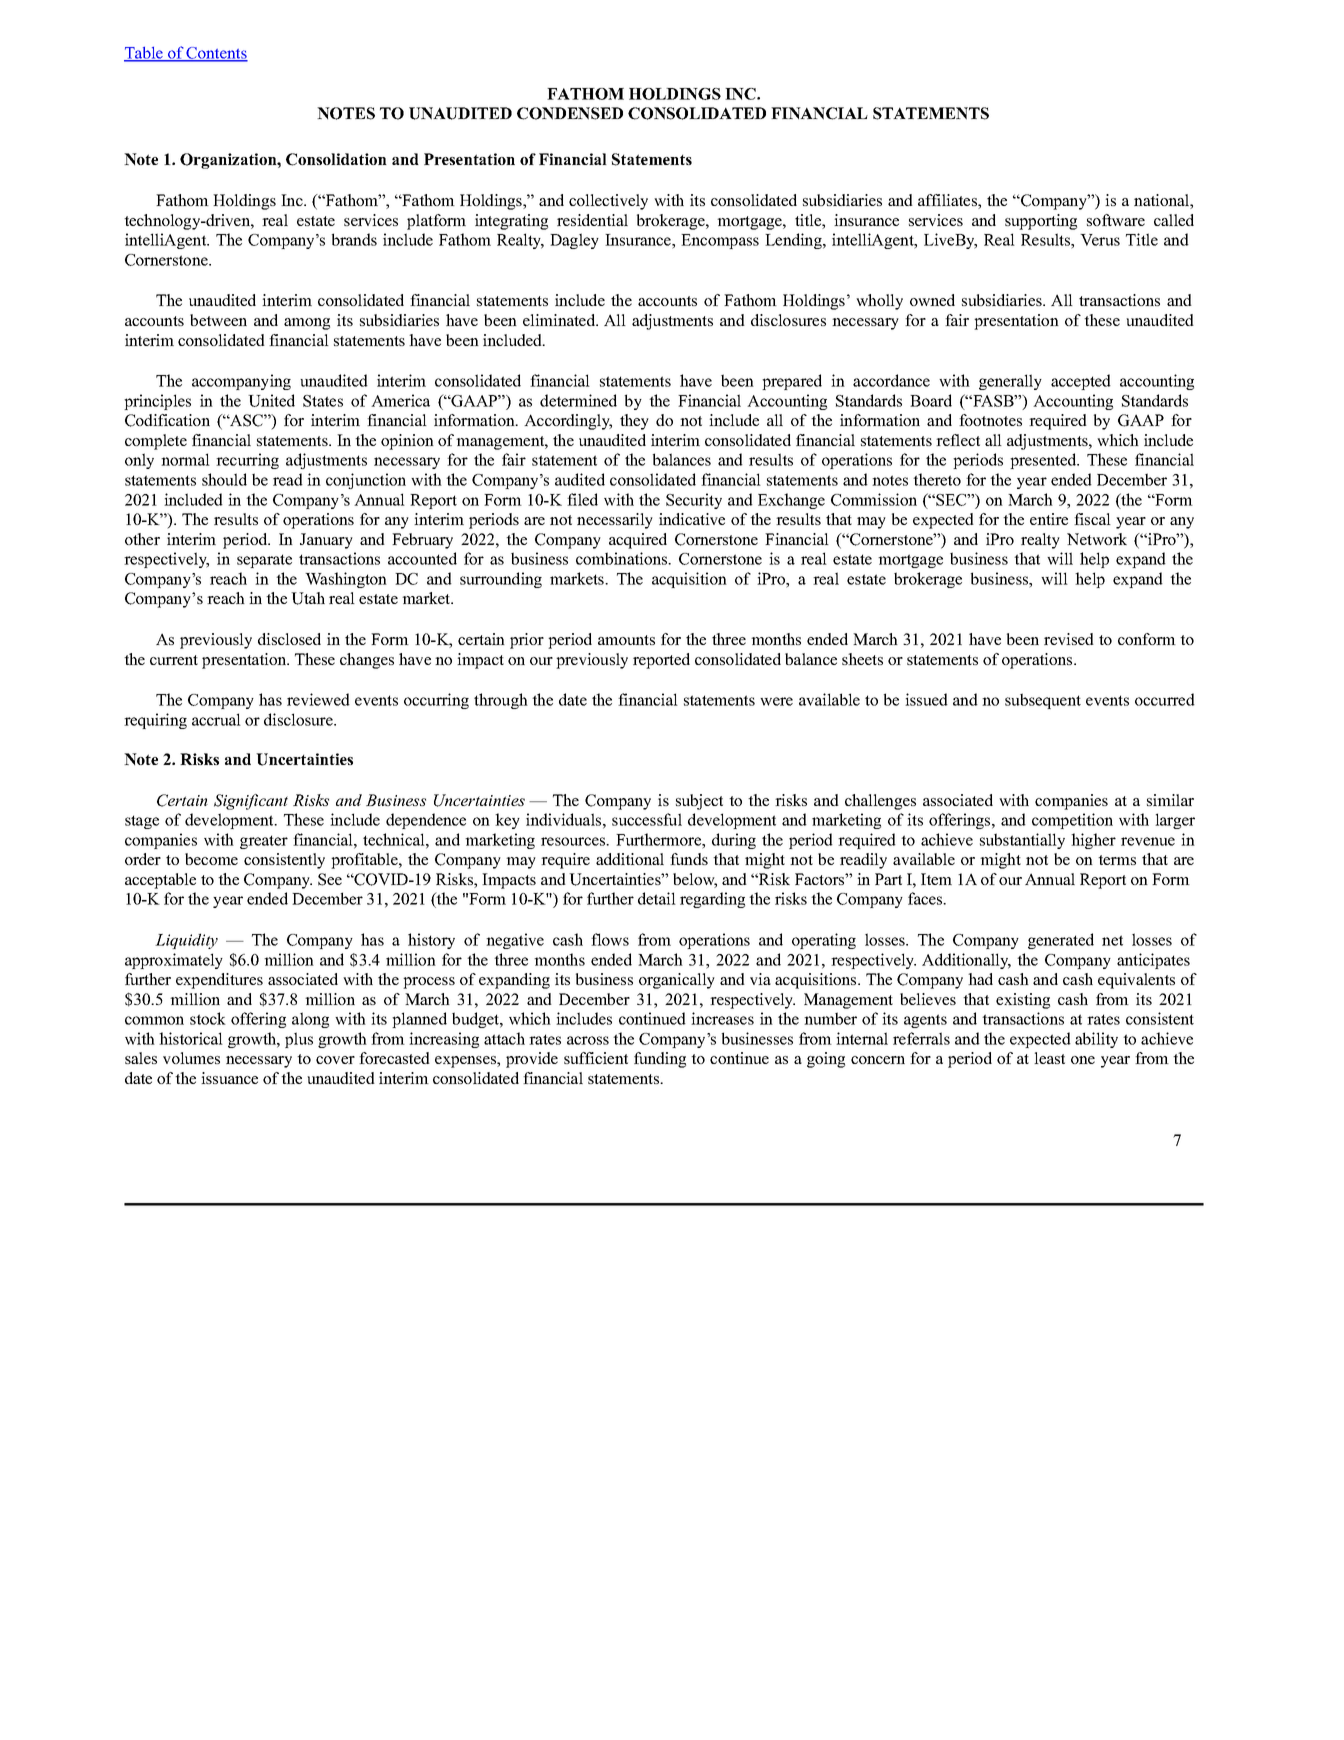  Describe the element at coordinates (299, 1040) in the image. I see `plus` at that location.
